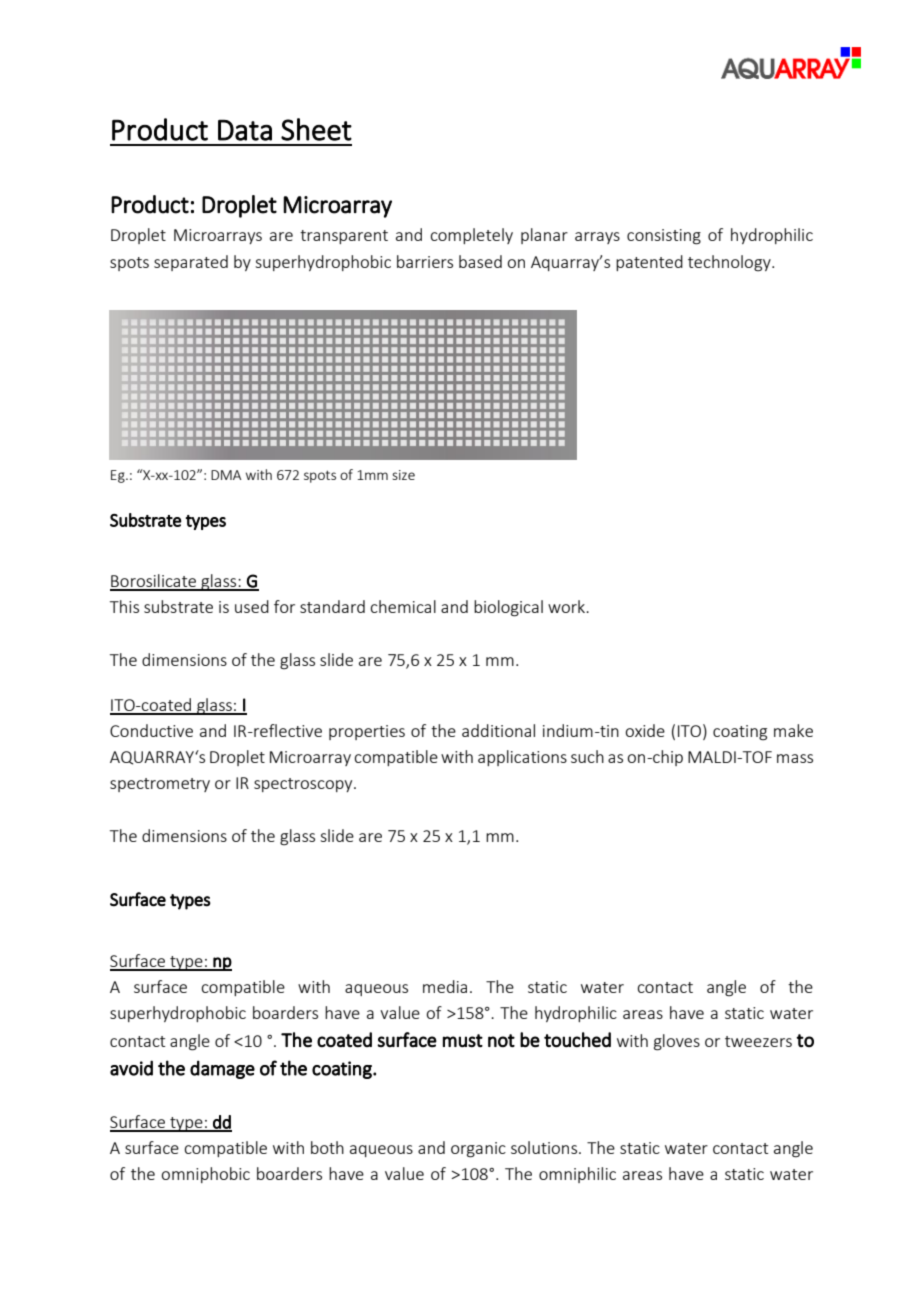 Image resolution: width=924 pixels, height=1308 pixels. I want to click on consisting, so click(664, 237).
